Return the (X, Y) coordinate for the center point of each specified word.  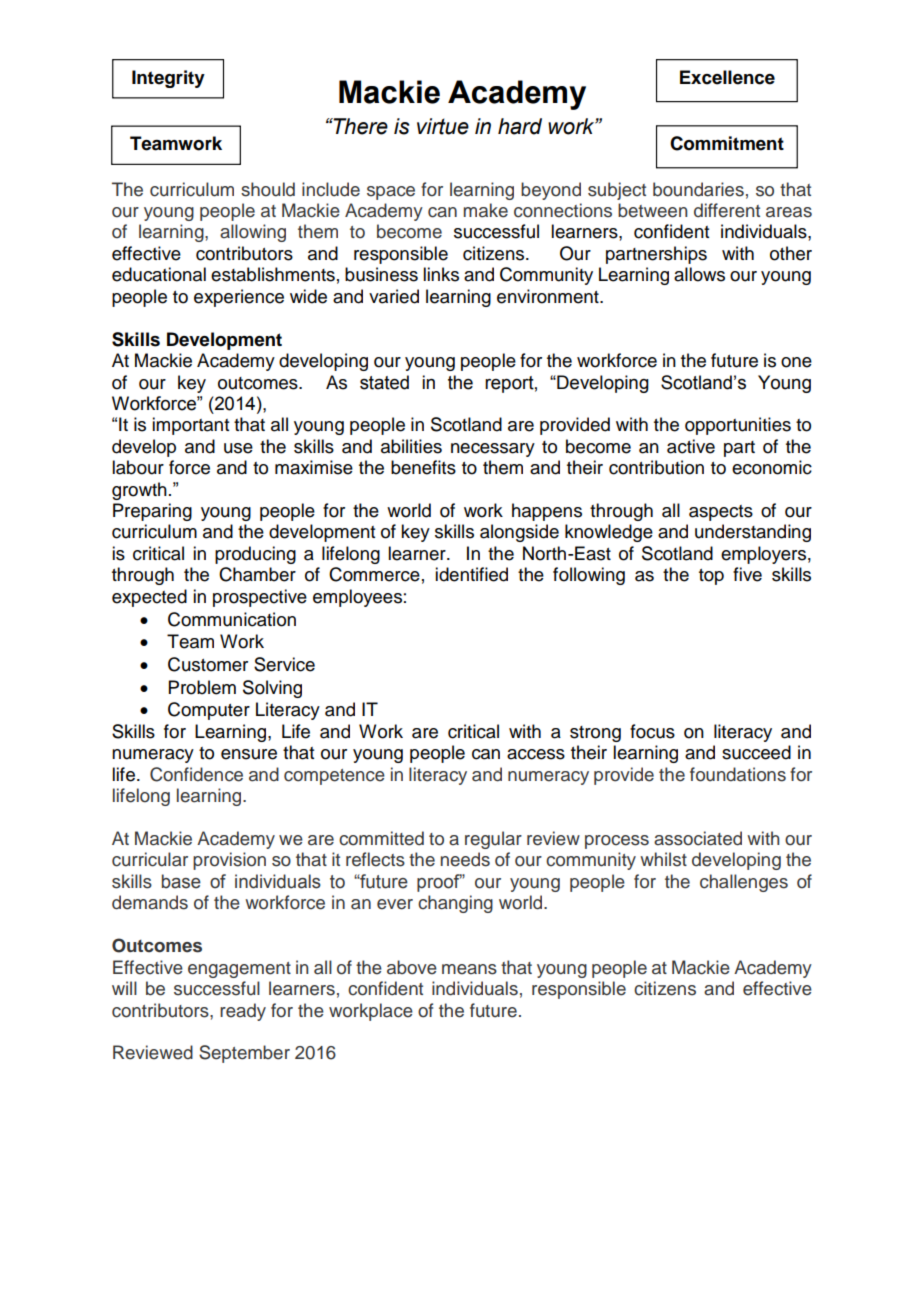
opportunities (738, 426)
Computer (209, 711)
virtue (443, 126)
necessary (493, 450)
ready (243, 1012)
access (536, 754)
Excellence (727, 77)
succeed (756, 752)
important (190, 426)
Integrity (168, 79)
